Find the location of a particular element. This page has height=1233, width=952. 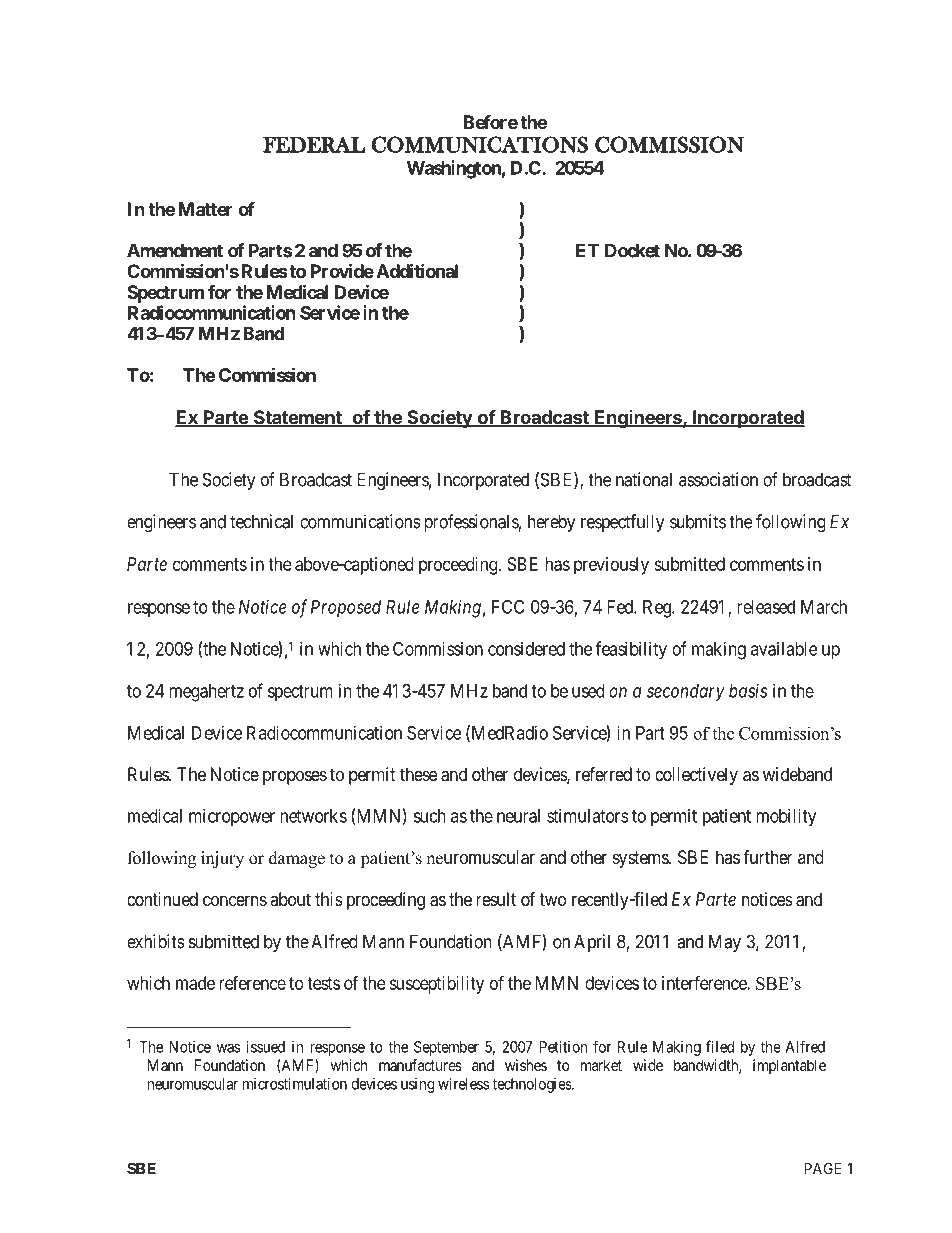

Additional is located at coordinates (417, 271).
